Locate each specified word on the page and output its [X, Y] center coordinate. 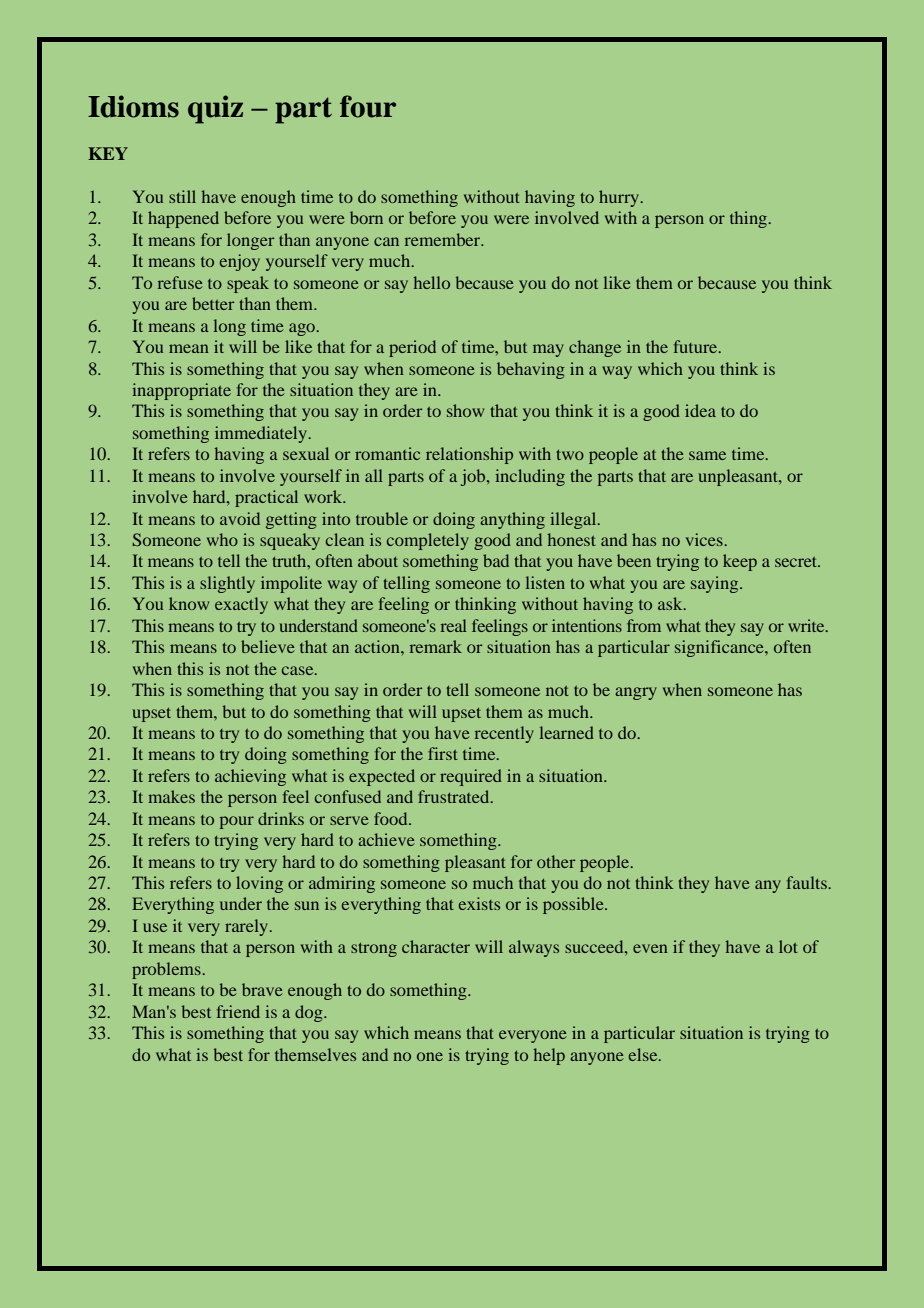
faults [808, 882]
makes [171, 796]
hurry [620, 198]
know [189, 603]
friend [238, 1011]
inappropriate [181, 391]
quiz [215, 109]
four [368, 106]
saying [716, 584]
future [697, 346]
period [412, 348]
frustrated [455, 796]
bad [496, 560]
